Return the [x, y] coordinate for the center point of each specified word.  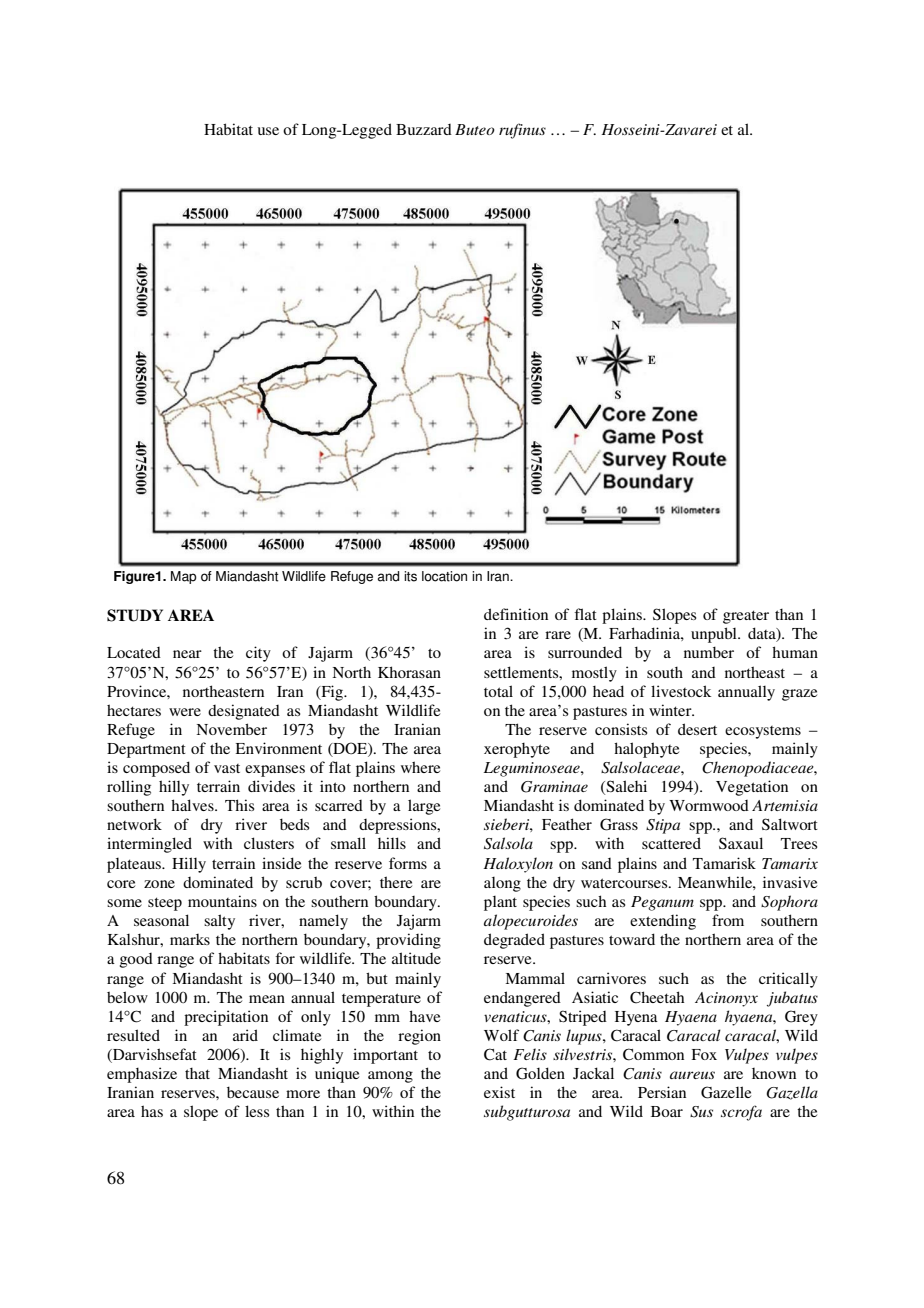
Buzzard [424, 129]
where [420, 767]
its [410, 576]
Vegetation [752, 788]
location [444, 576]
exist [499, 1092]
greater [746, 617]
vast [227, 768]
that [197, 1073]
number [709, 652]
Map [184, 577]
